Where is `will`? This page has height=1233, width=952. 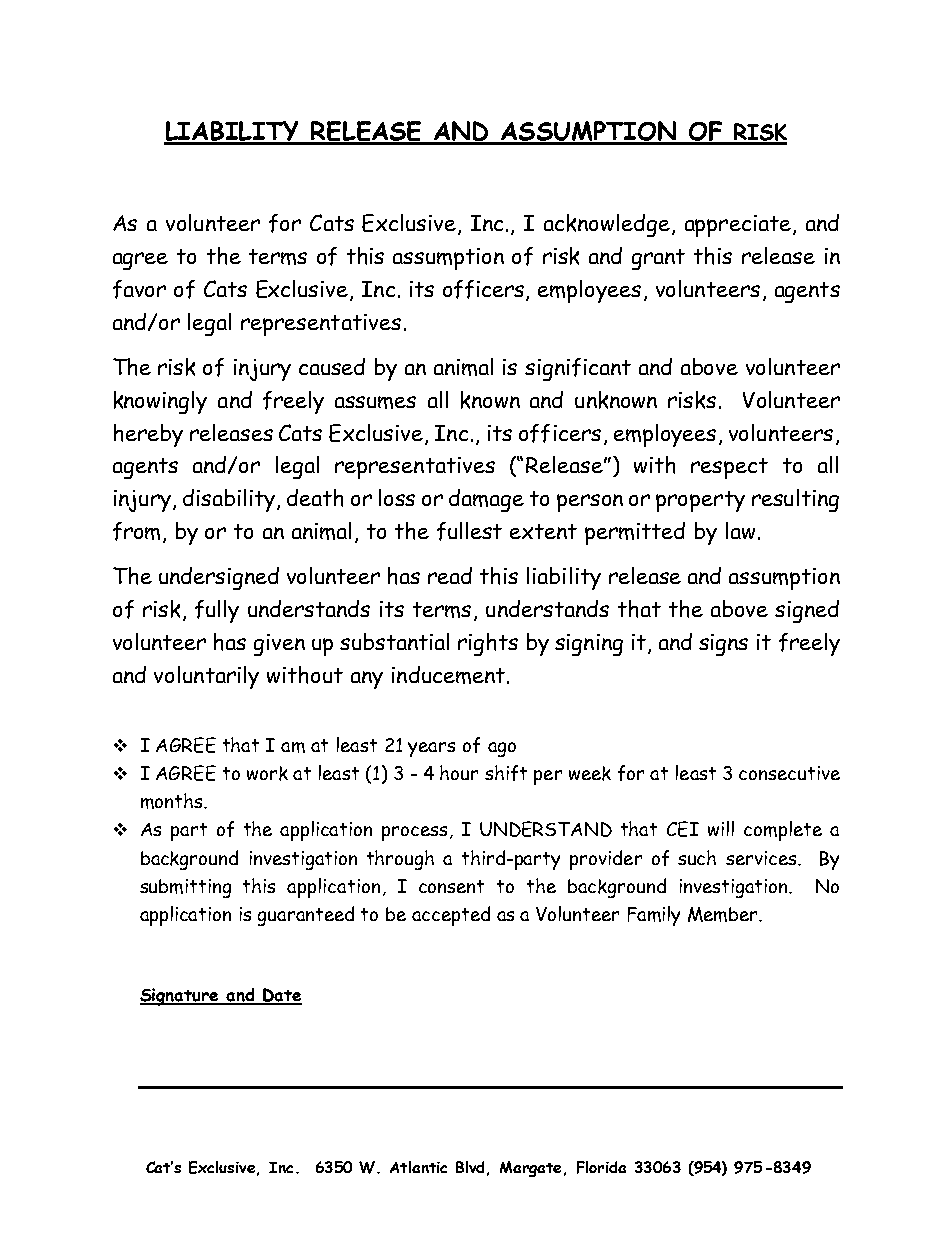 will is located at coordinates (721, 828).
